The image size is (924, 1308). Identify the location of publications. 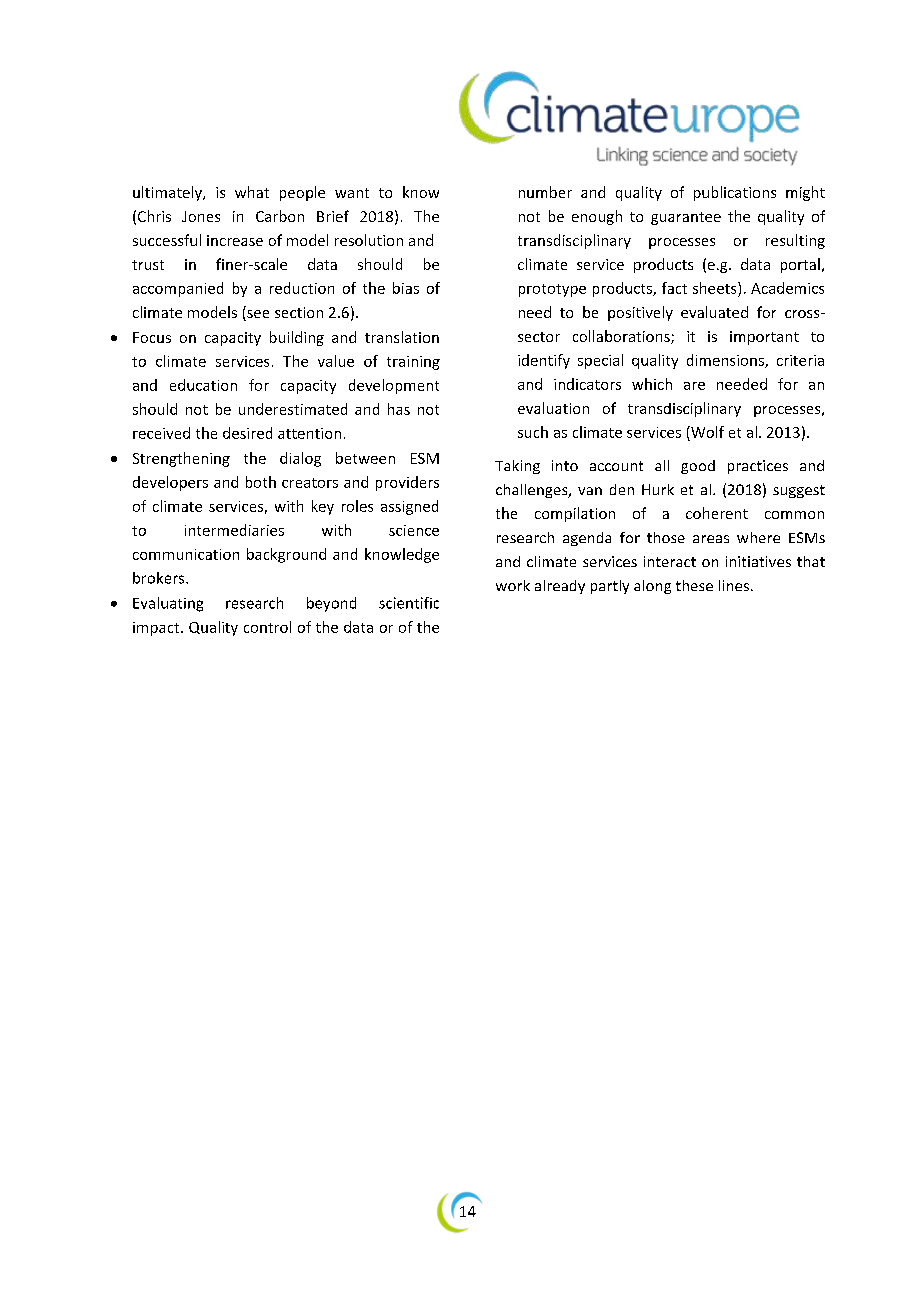
(735, 193).
